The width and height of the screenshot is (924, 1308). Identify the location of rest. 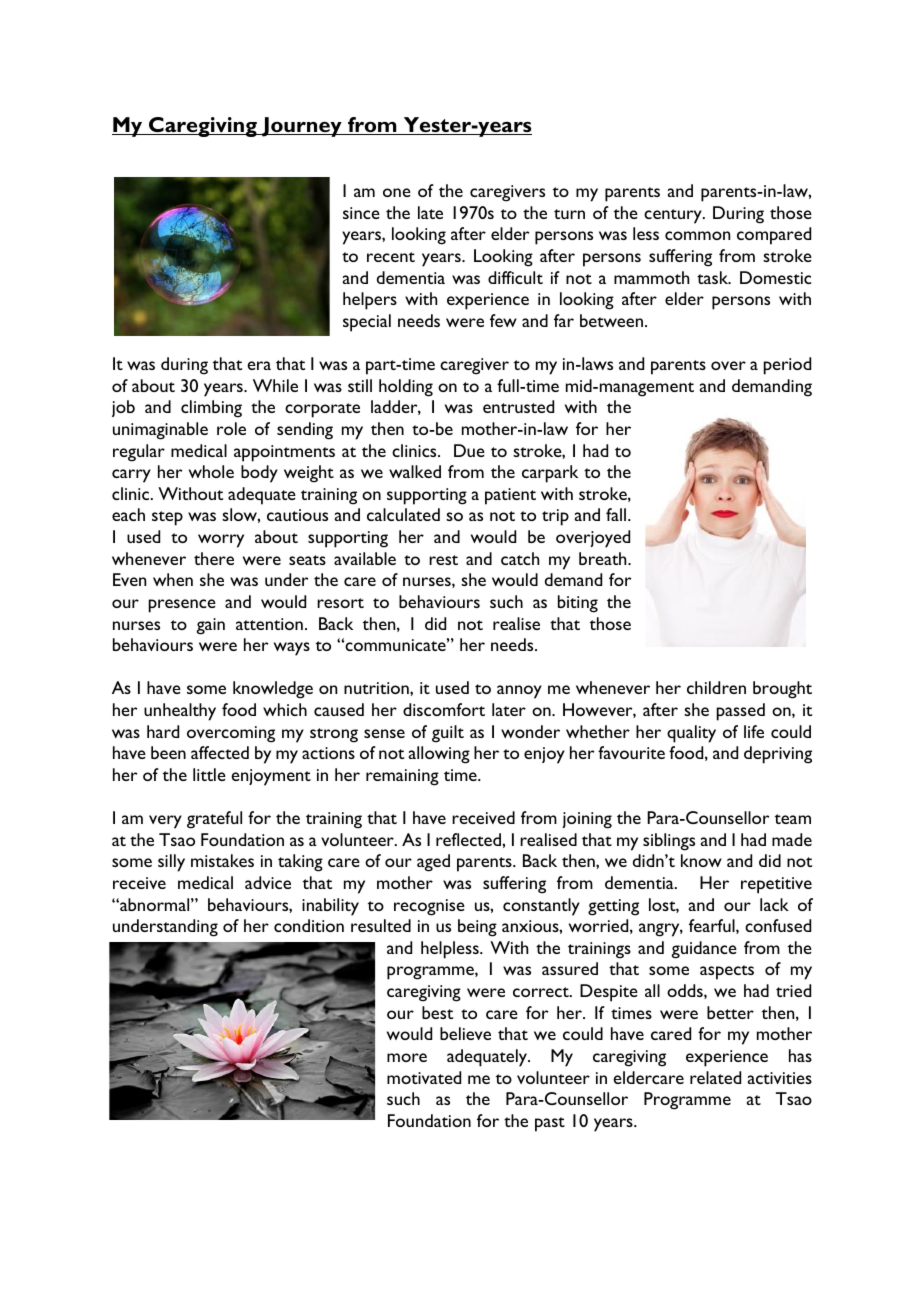
(443, 560).
